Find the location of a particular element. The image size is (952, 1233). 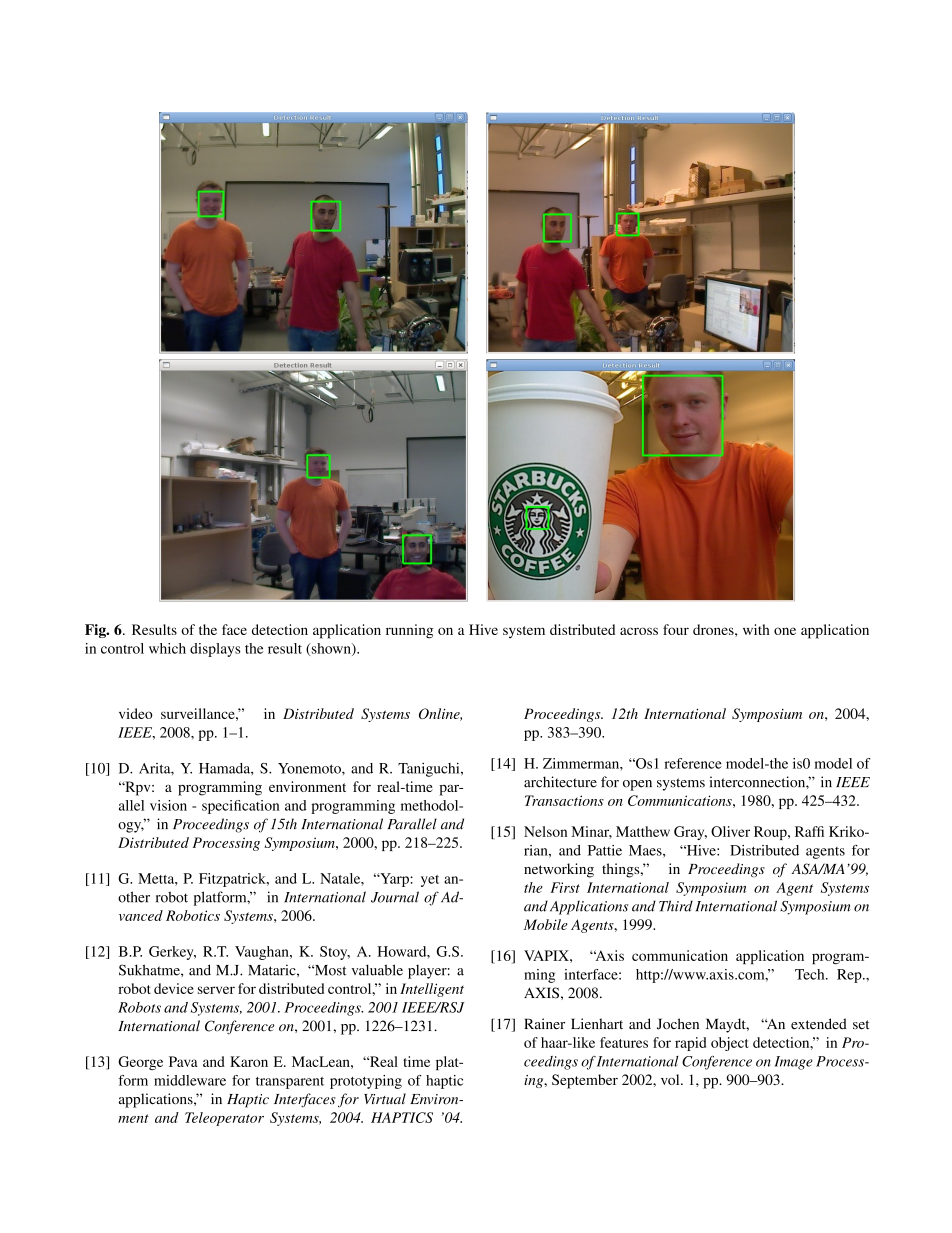

with is located at coordinates (756, 629).
